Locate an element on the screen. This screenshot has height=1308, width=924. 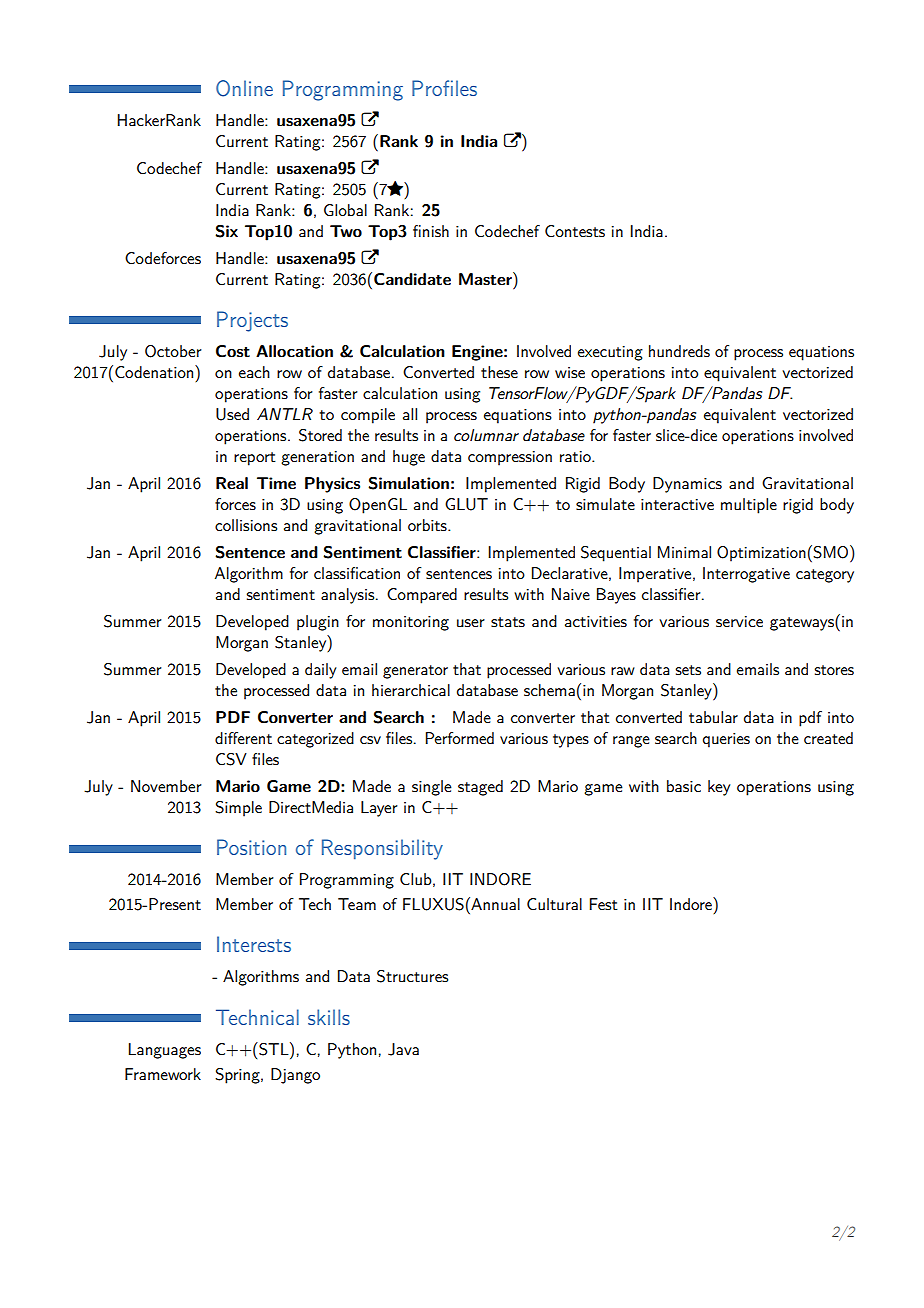
Java is located at coordinates (403, 1049).
